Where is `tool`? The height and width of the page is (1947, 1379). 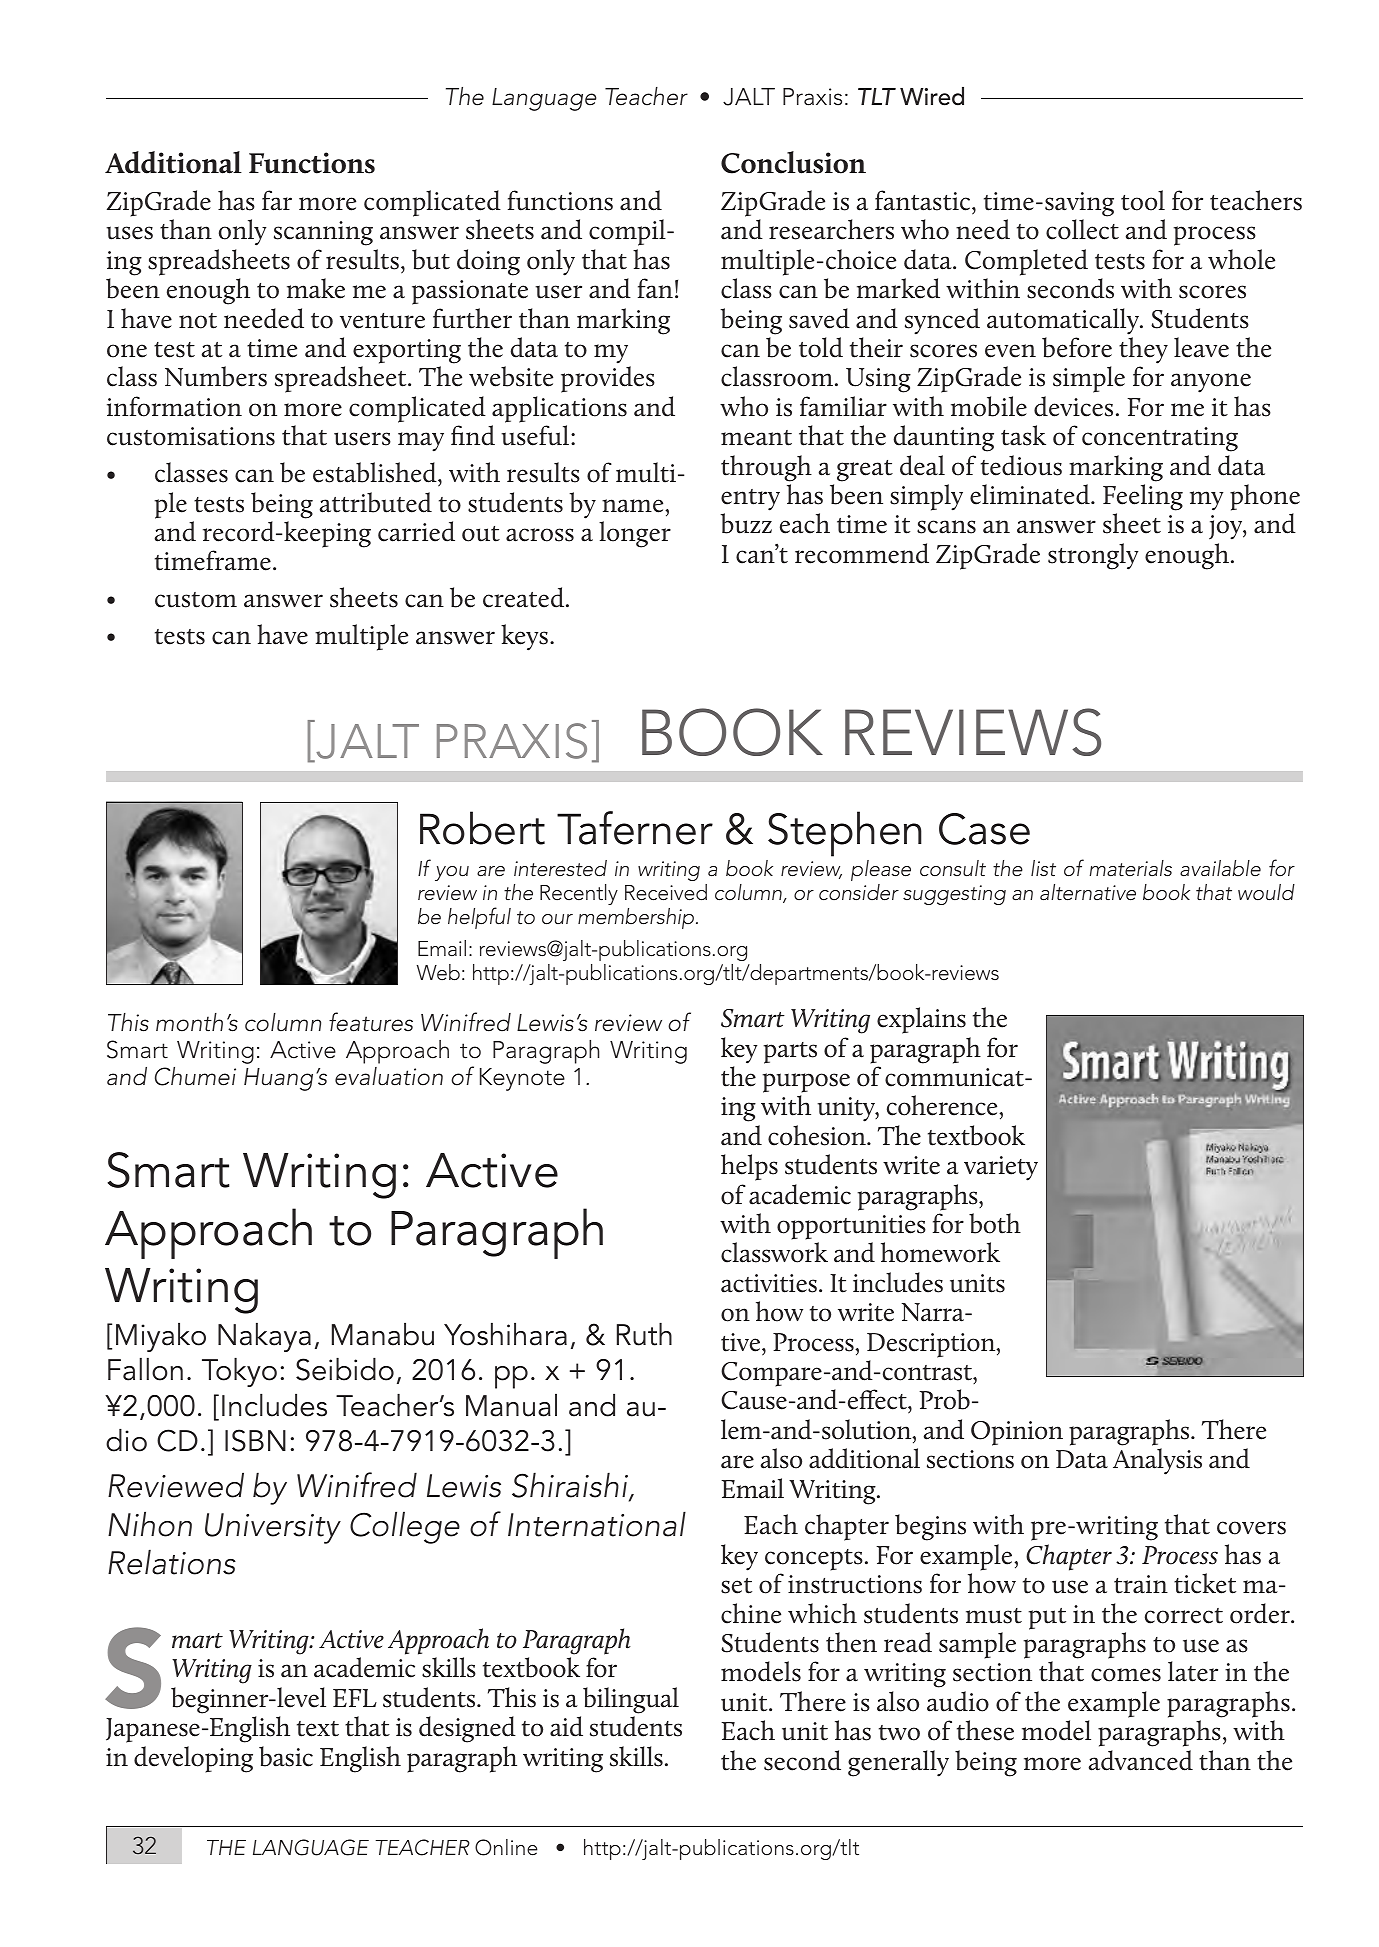
tool is located at coordinates (1143, 200).
